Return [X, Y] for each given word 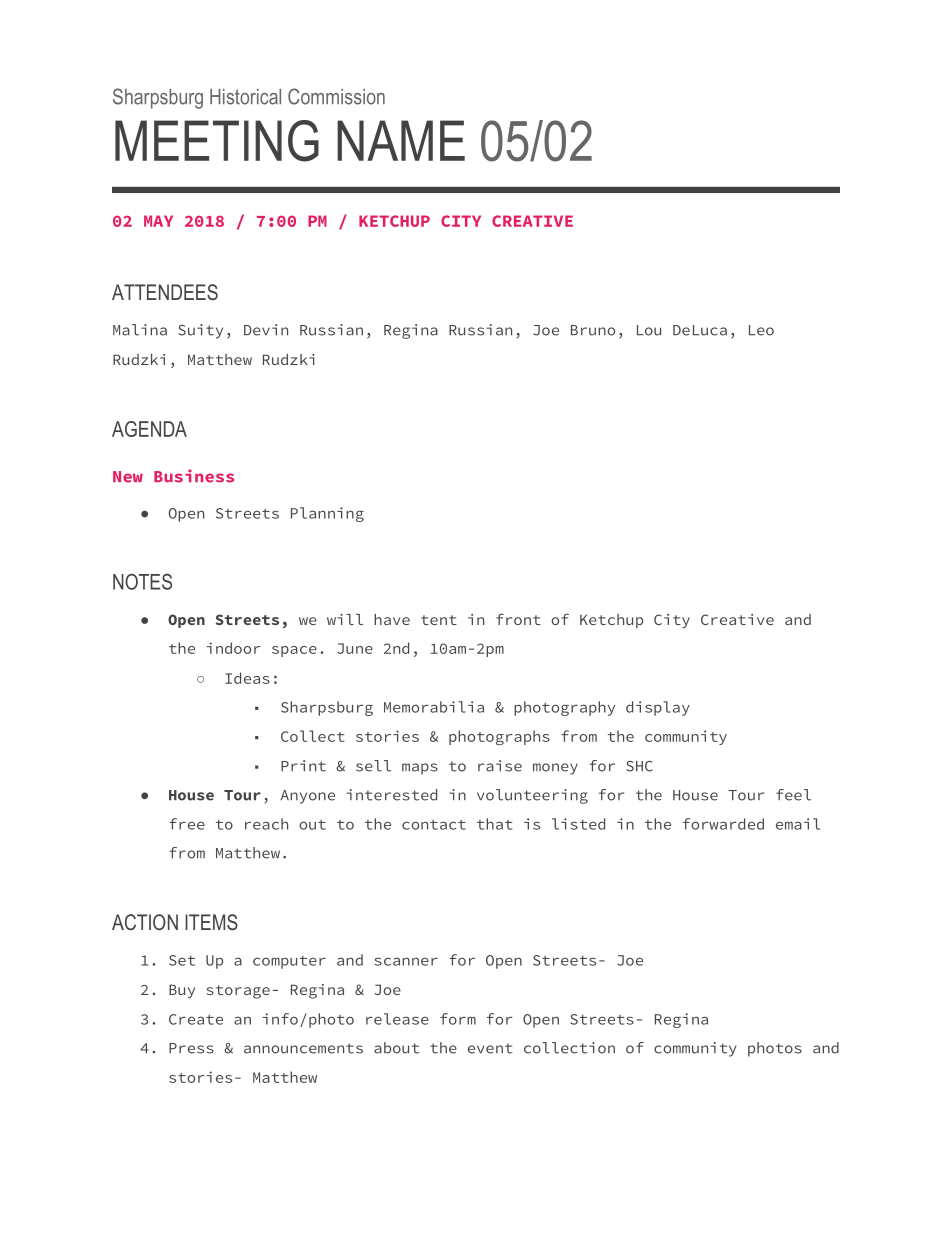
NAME [401, 140]
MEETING [217, 141]
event [490, 1048]
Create [196, 1019]
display [658, 708]
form [458, 1019]
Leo [761, 330]
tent [439, 620]
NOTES [142, 582]
